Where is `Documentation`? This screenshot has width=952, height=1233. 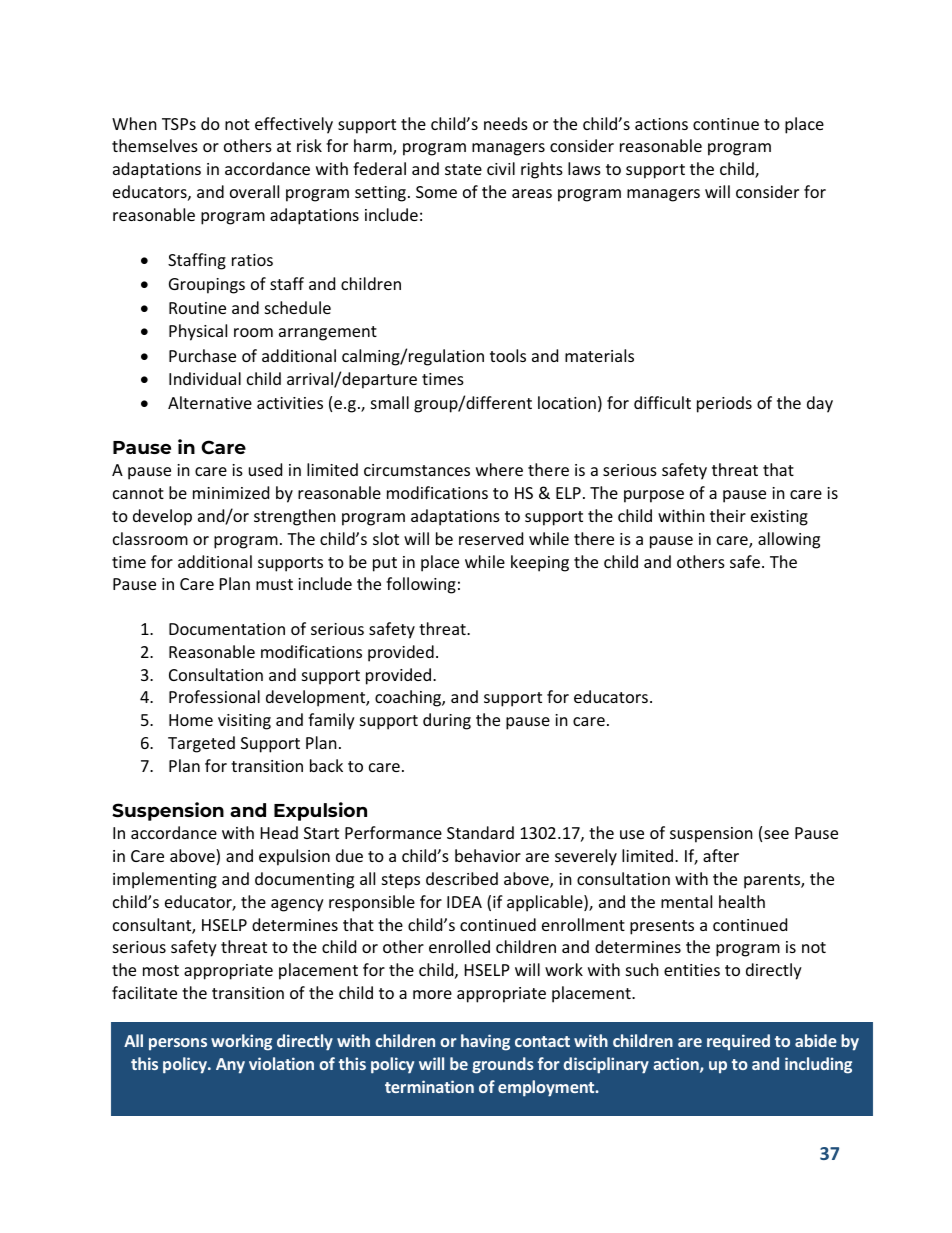
Documentation is located at coordinates (227, 629).
